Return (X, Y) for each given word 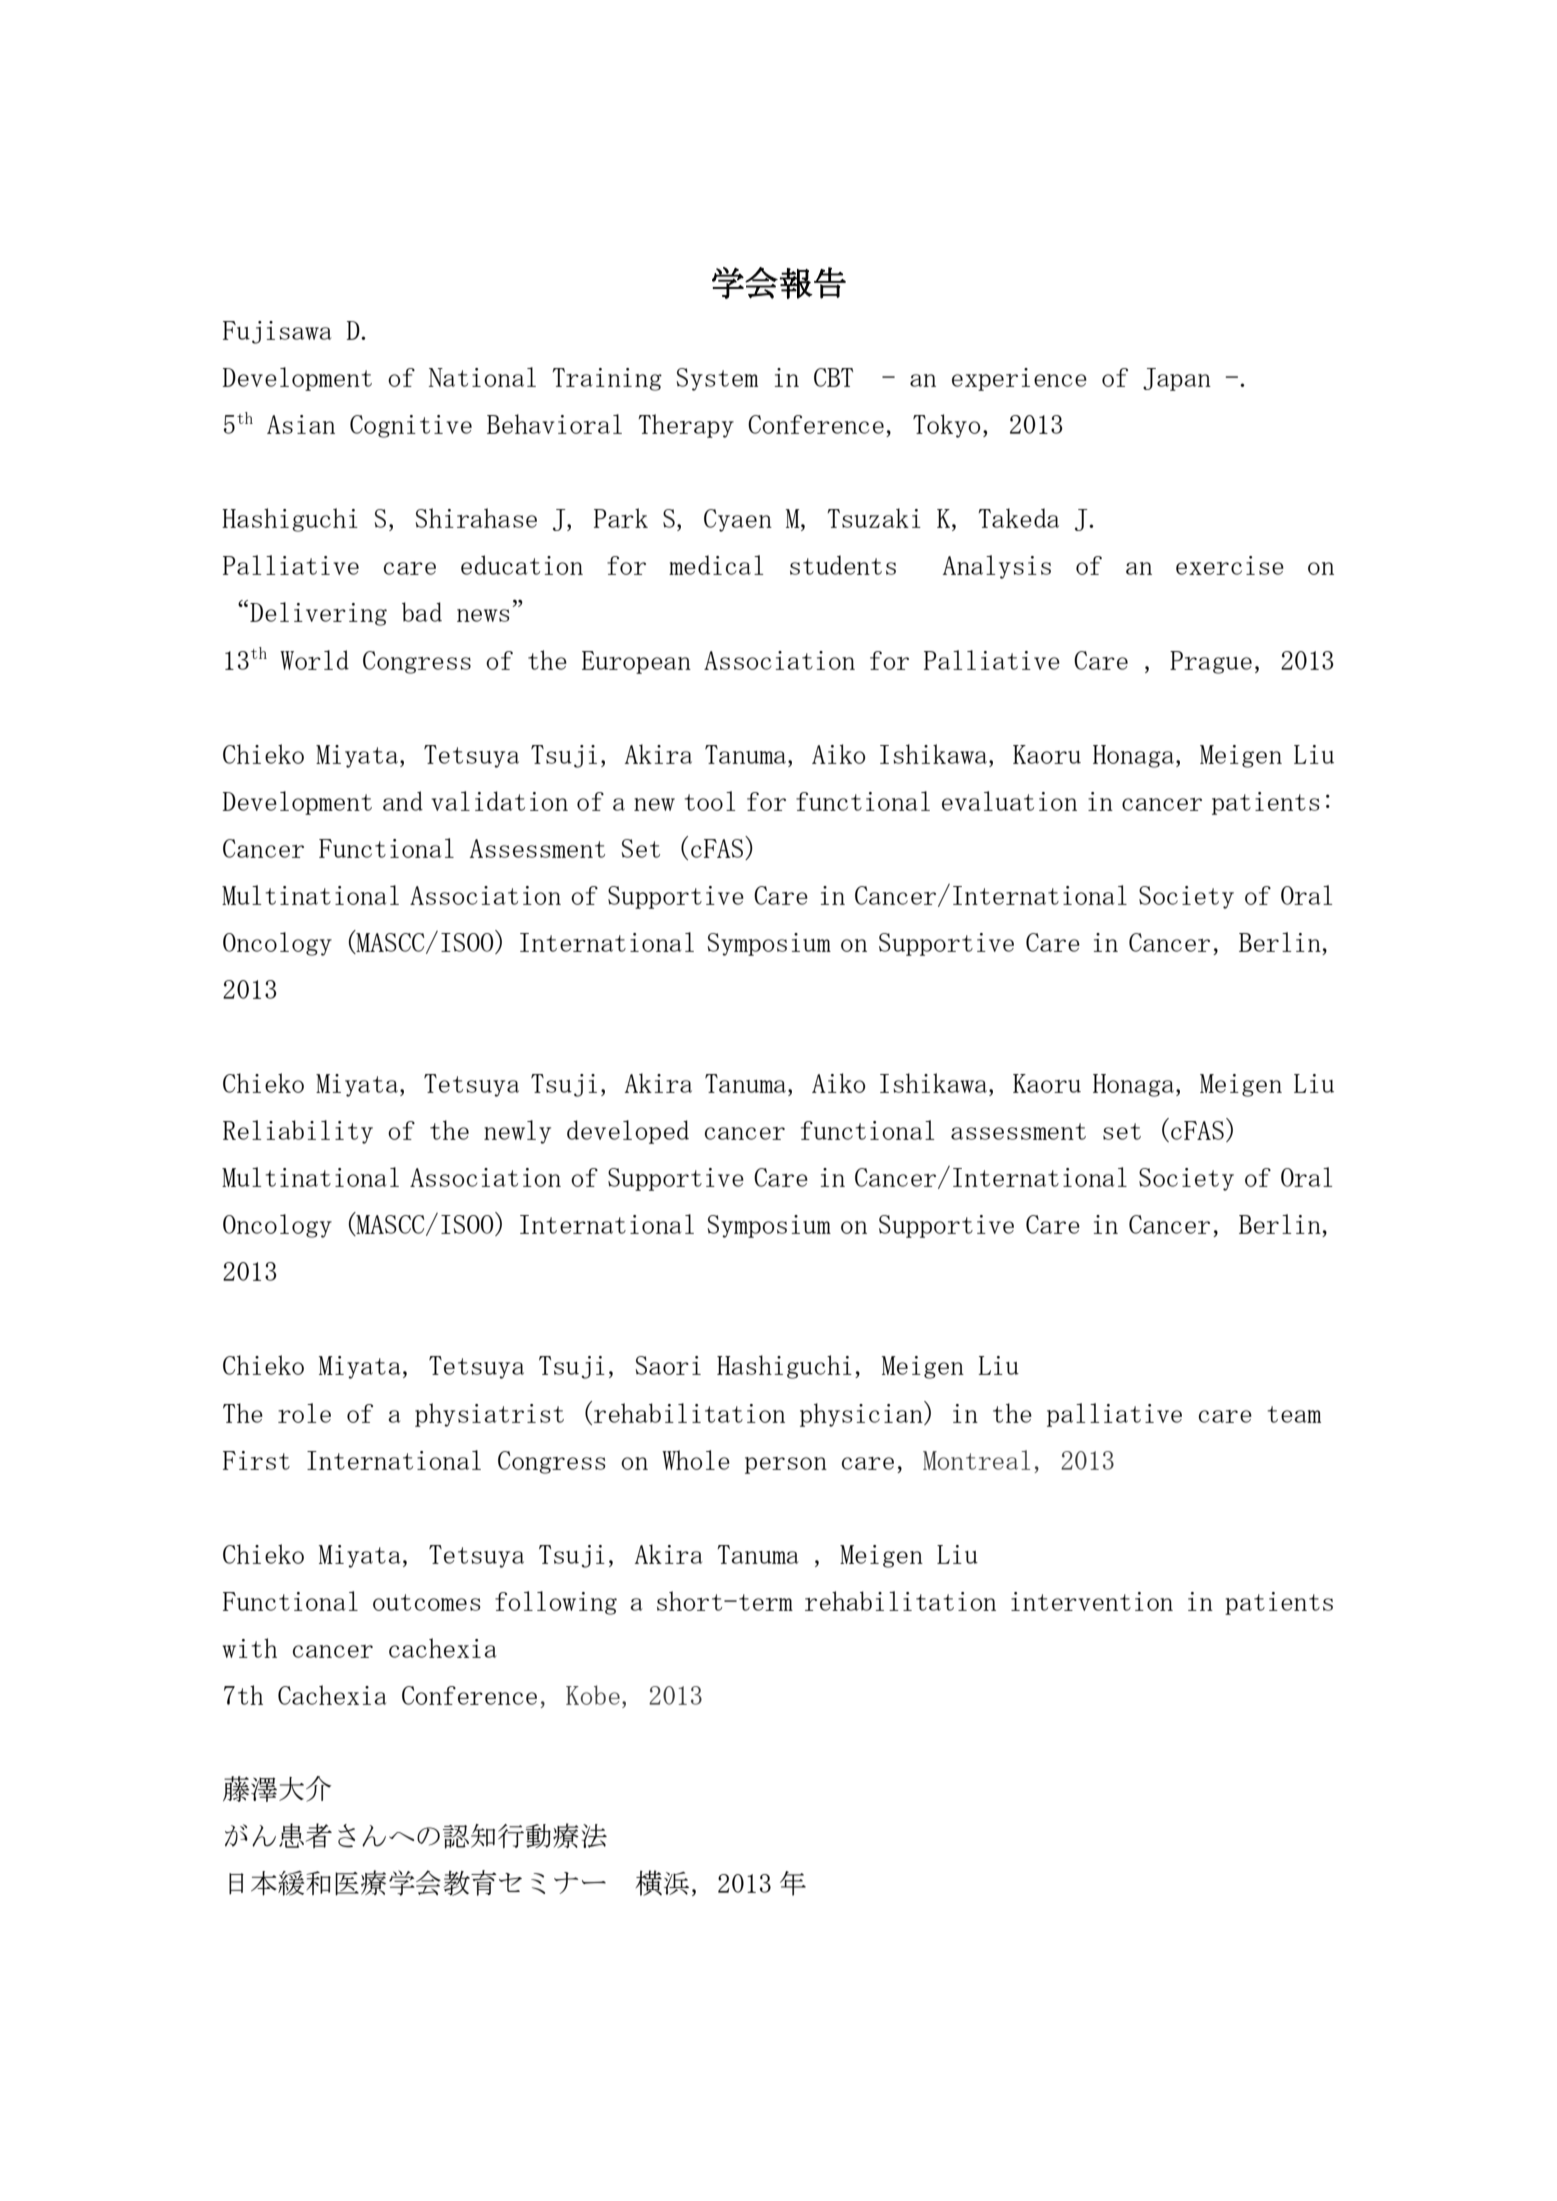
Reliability (298, 1132)
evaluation (1009, 801)
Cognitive (411, 426)
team (1294, 1414)
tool (710, 801)
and (403, 801)
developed (628, 1132)
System (717, 379)
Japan (1177, 379)
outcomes (426, 1602)
